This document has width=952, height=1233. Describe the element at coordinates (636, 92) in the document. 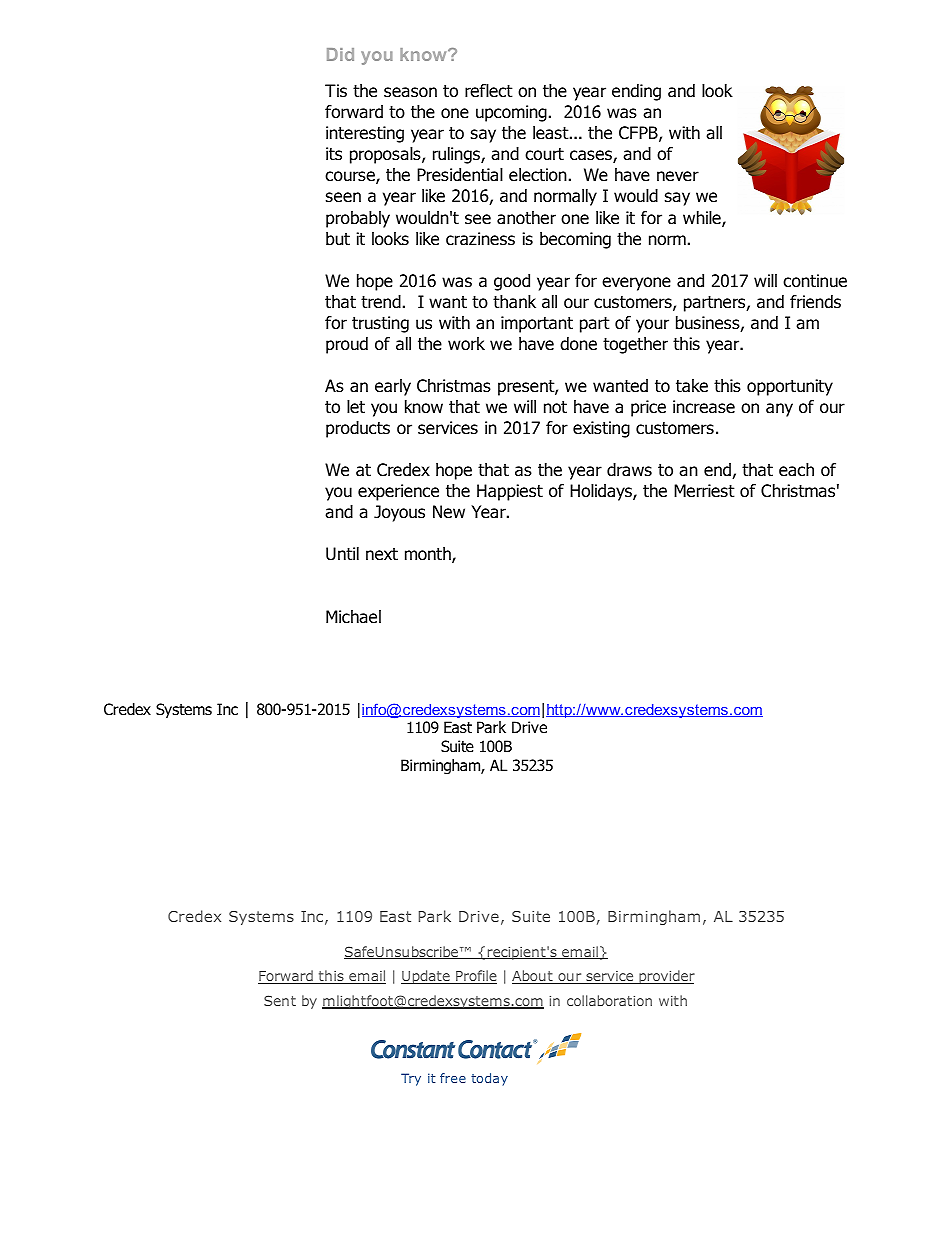

I see `ending` at that location.
